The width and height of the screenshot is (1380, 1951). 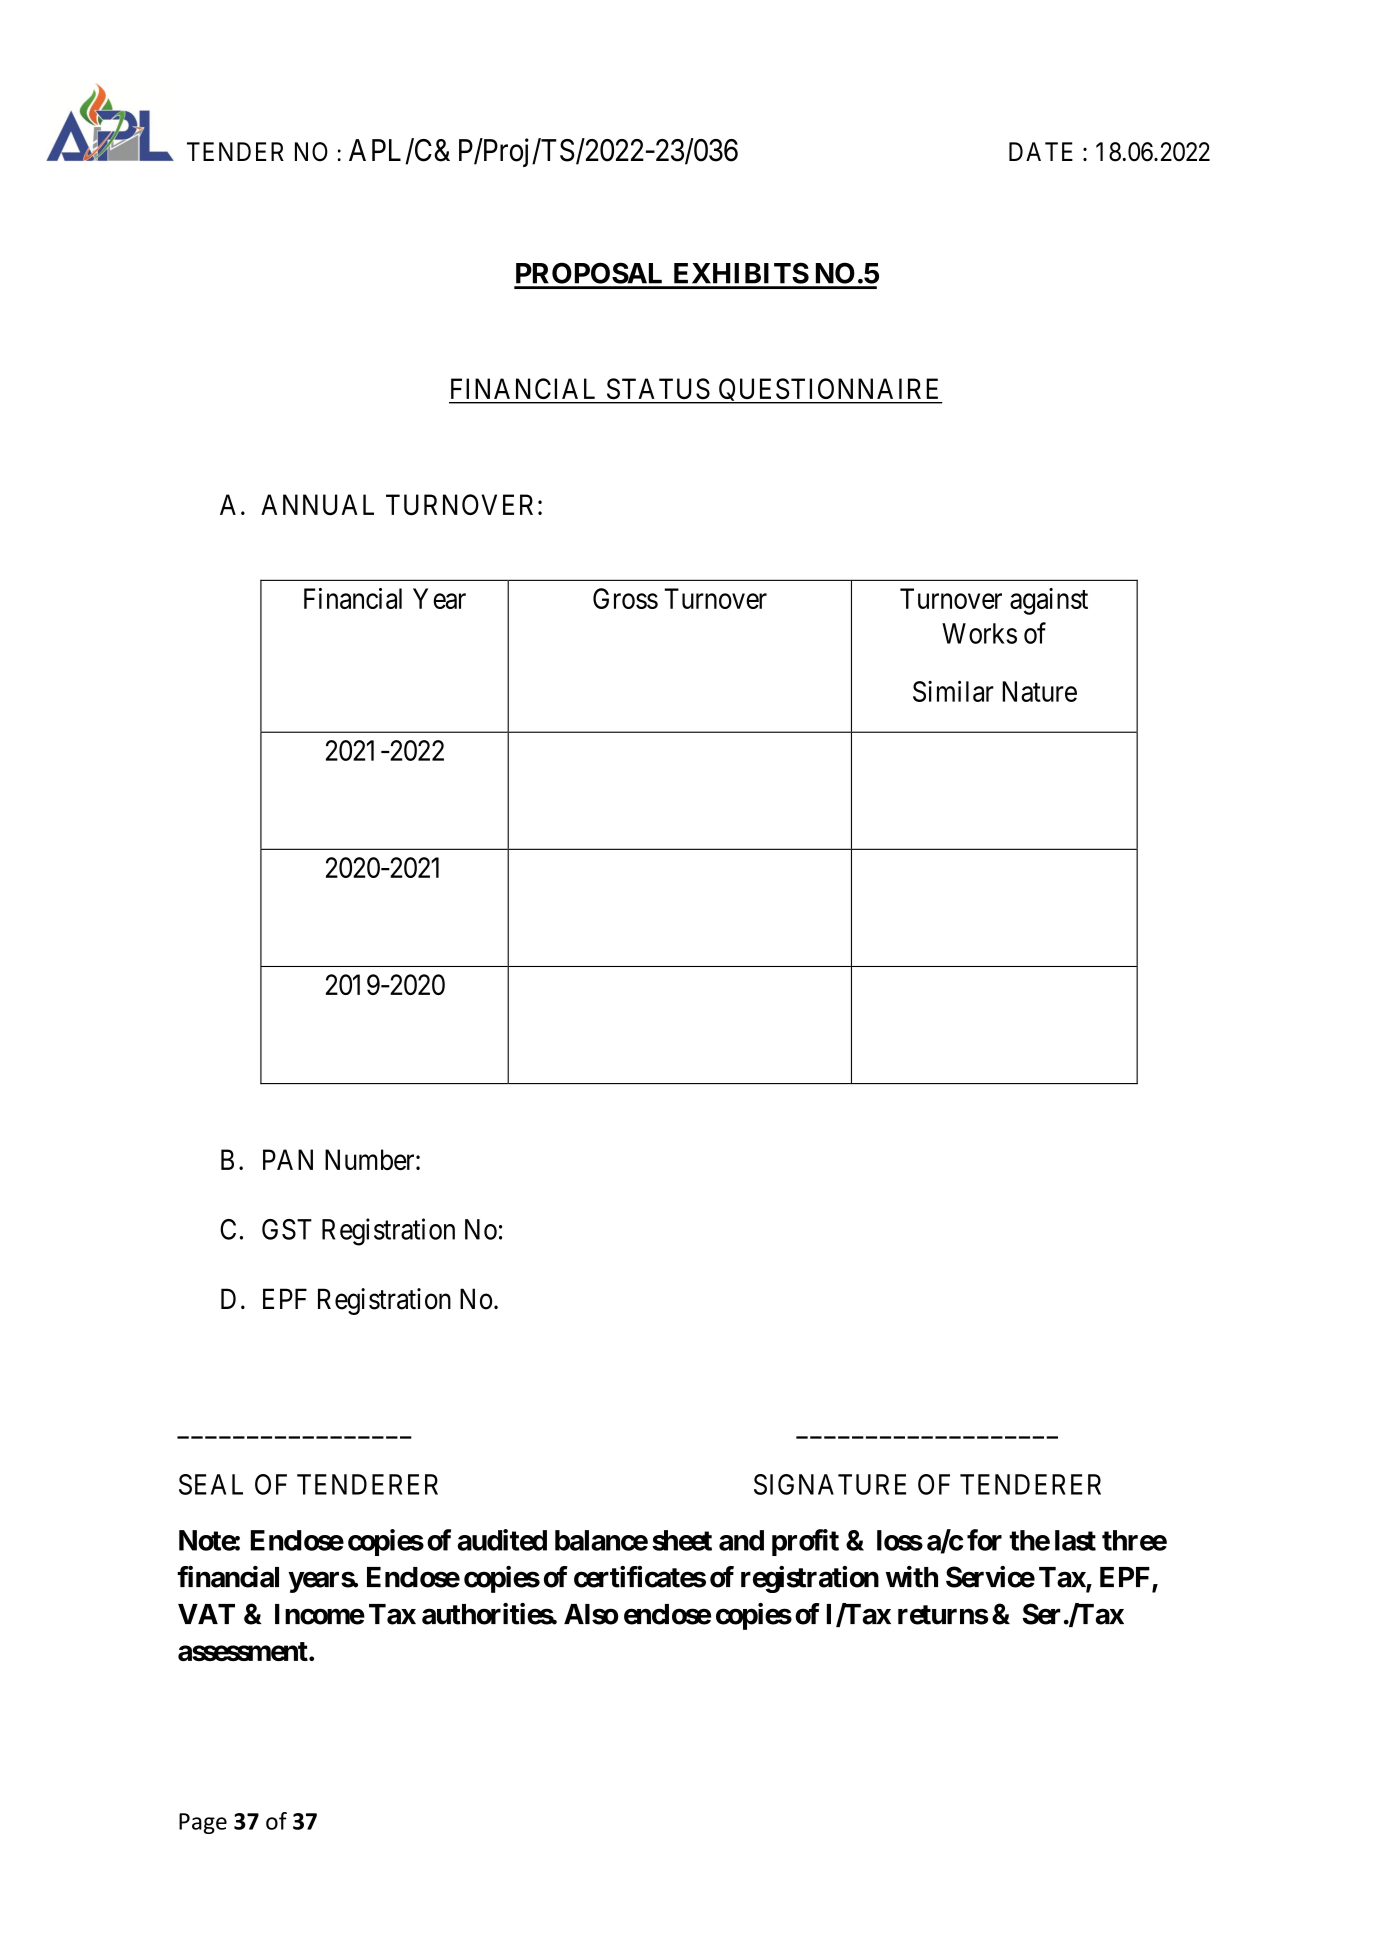 What do you see at coordinates (211, 1484) in the screenshot?
I see `SEAL` at bounding box center [211, 1484].
